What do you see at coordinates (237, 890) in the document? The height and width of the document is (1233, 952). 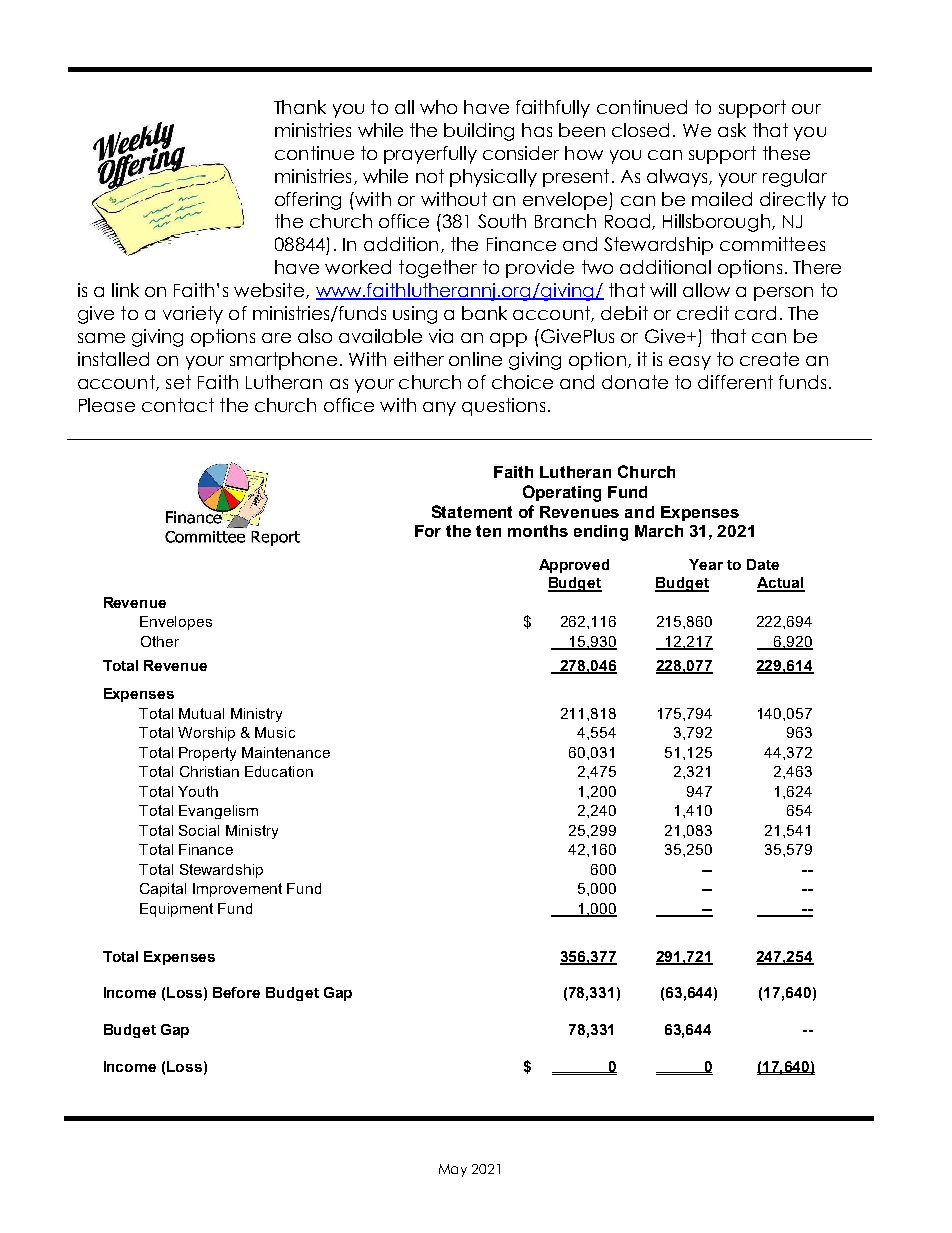 I see `Improvement` at bounding box center [237, 890].
